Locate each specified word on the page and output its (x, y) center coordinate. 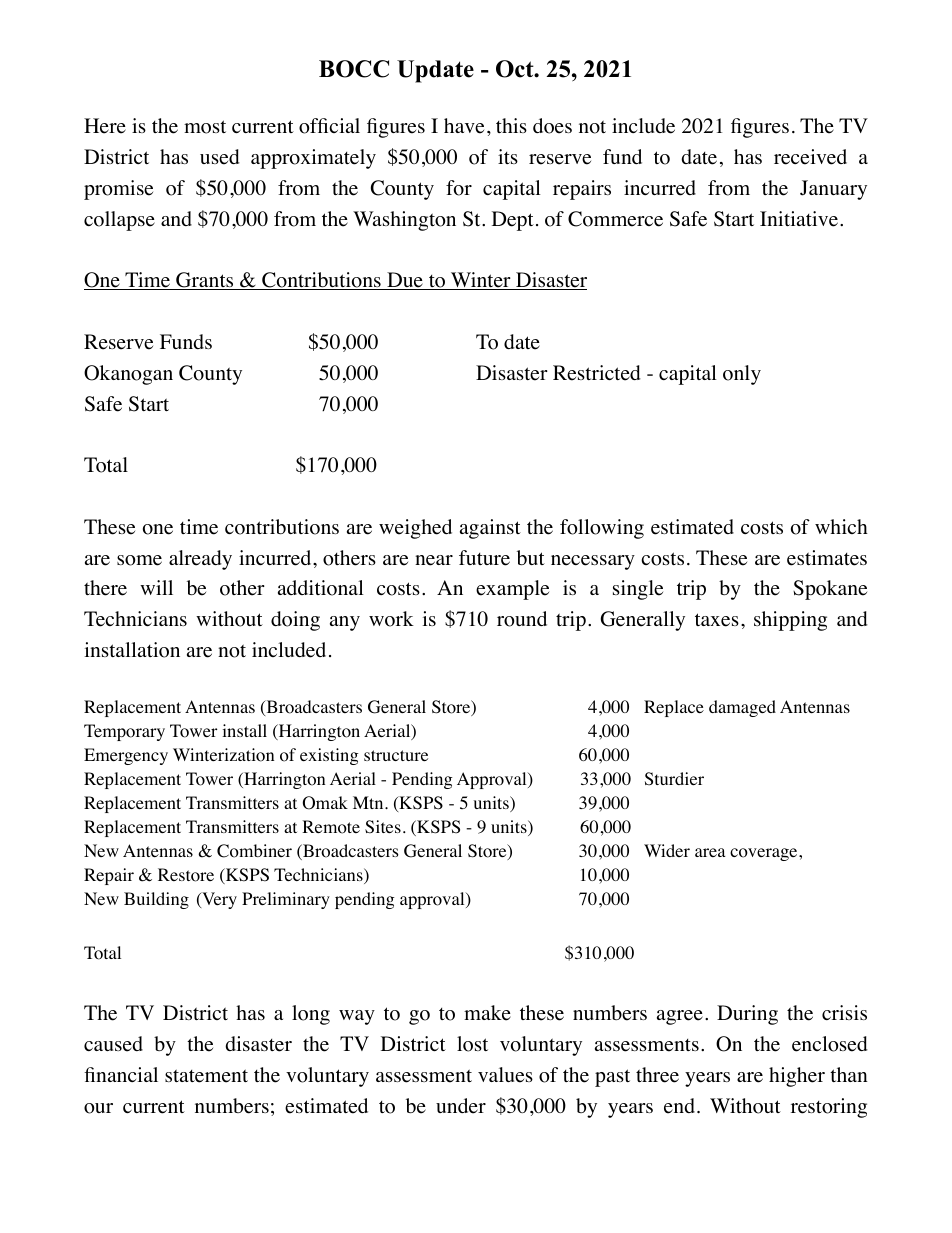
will (156, 587)
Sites (383, 827)
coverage (765, 854)
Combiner (254, 851)
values (505, 1075)
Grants (205, 281)
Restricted (597, 373)
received (810, 157)
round (522, 619)
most (205, 127)
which (841, 526)
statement (206, 1076)
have (464, 126)
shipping (790, 621)
